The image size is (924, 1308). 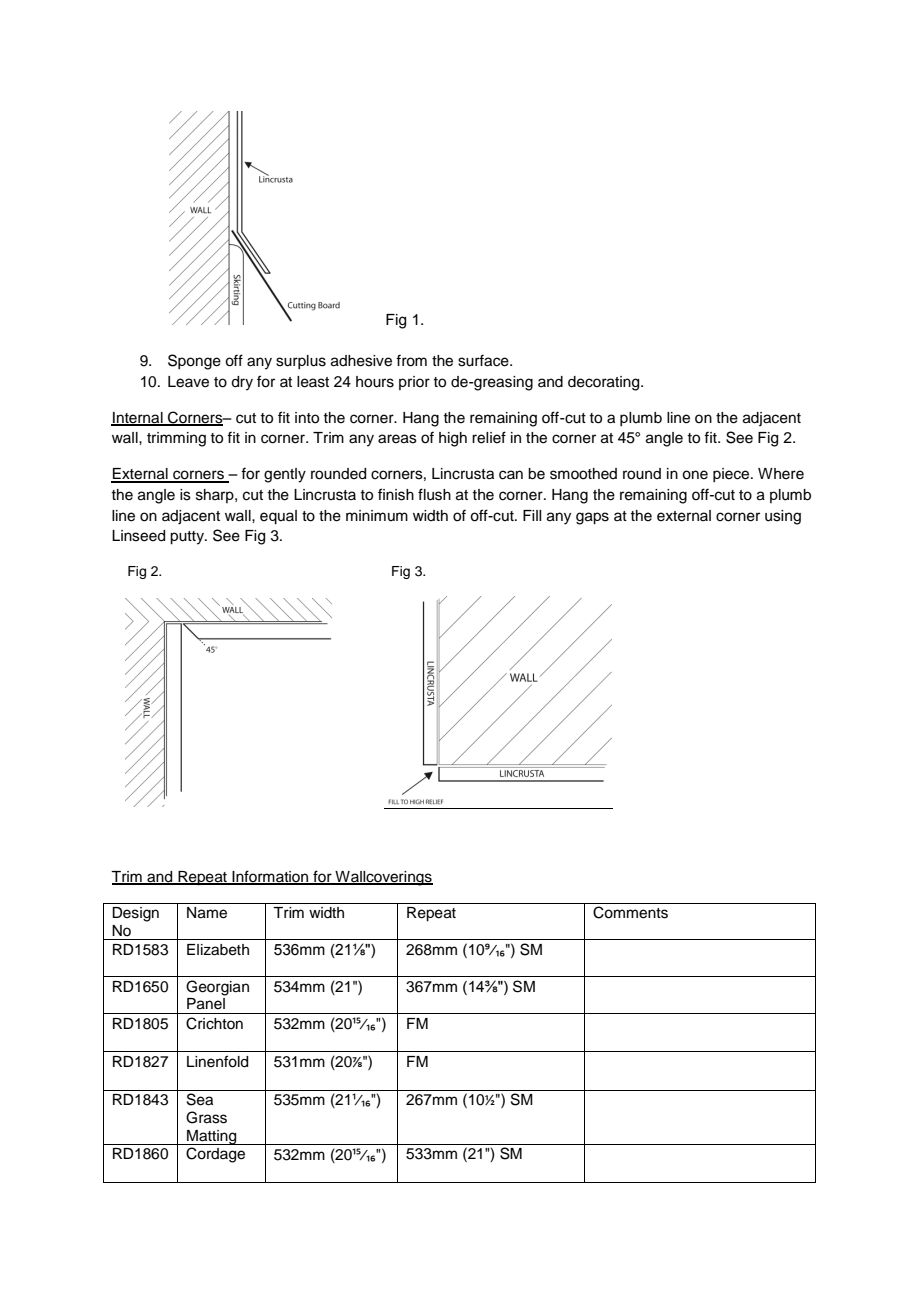 I want to click on Fill, so click(x=532, y=515).
